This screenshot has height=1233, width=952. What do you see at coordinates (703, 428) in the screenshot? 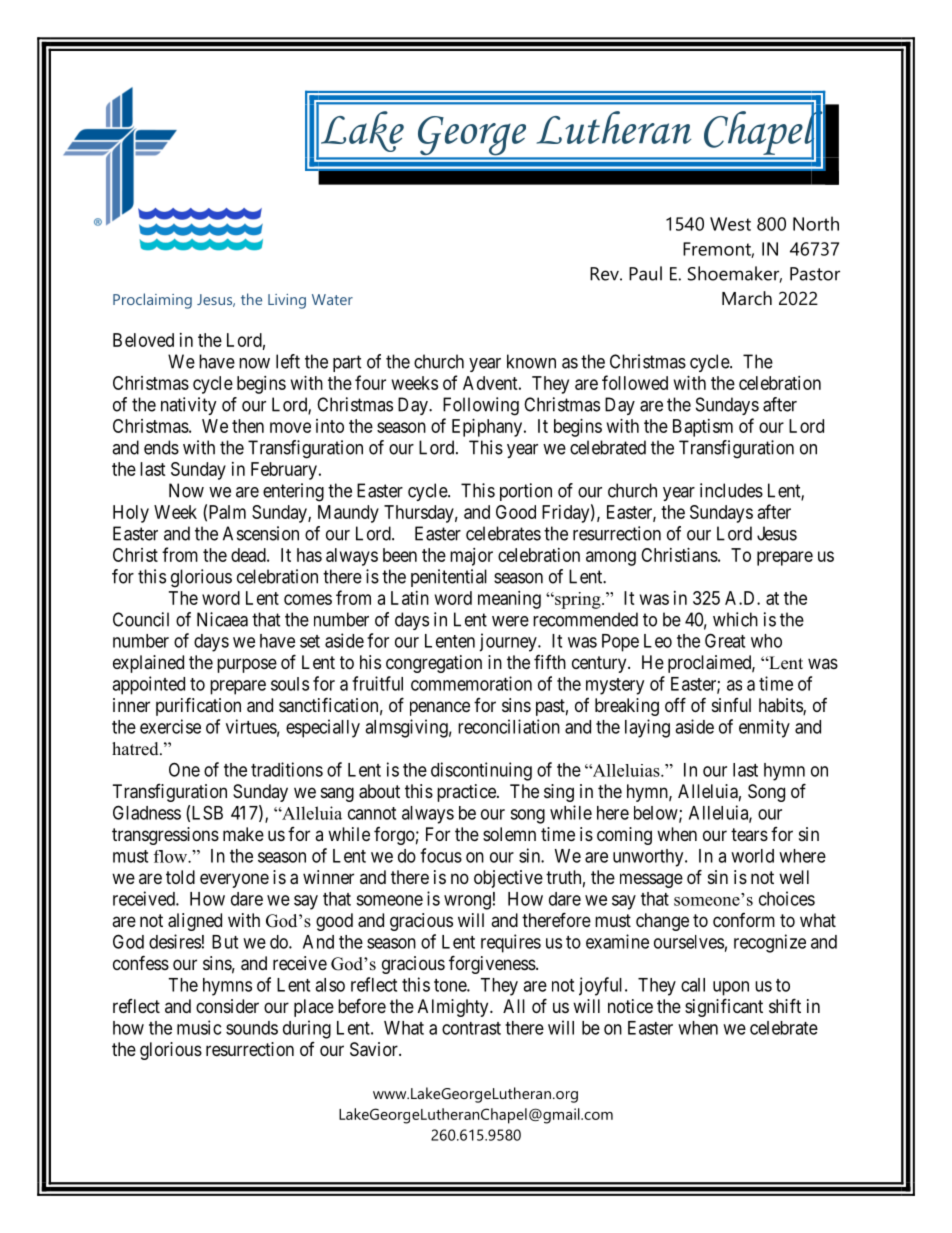
I see `Baptism` at bounding box center [703, 428].
